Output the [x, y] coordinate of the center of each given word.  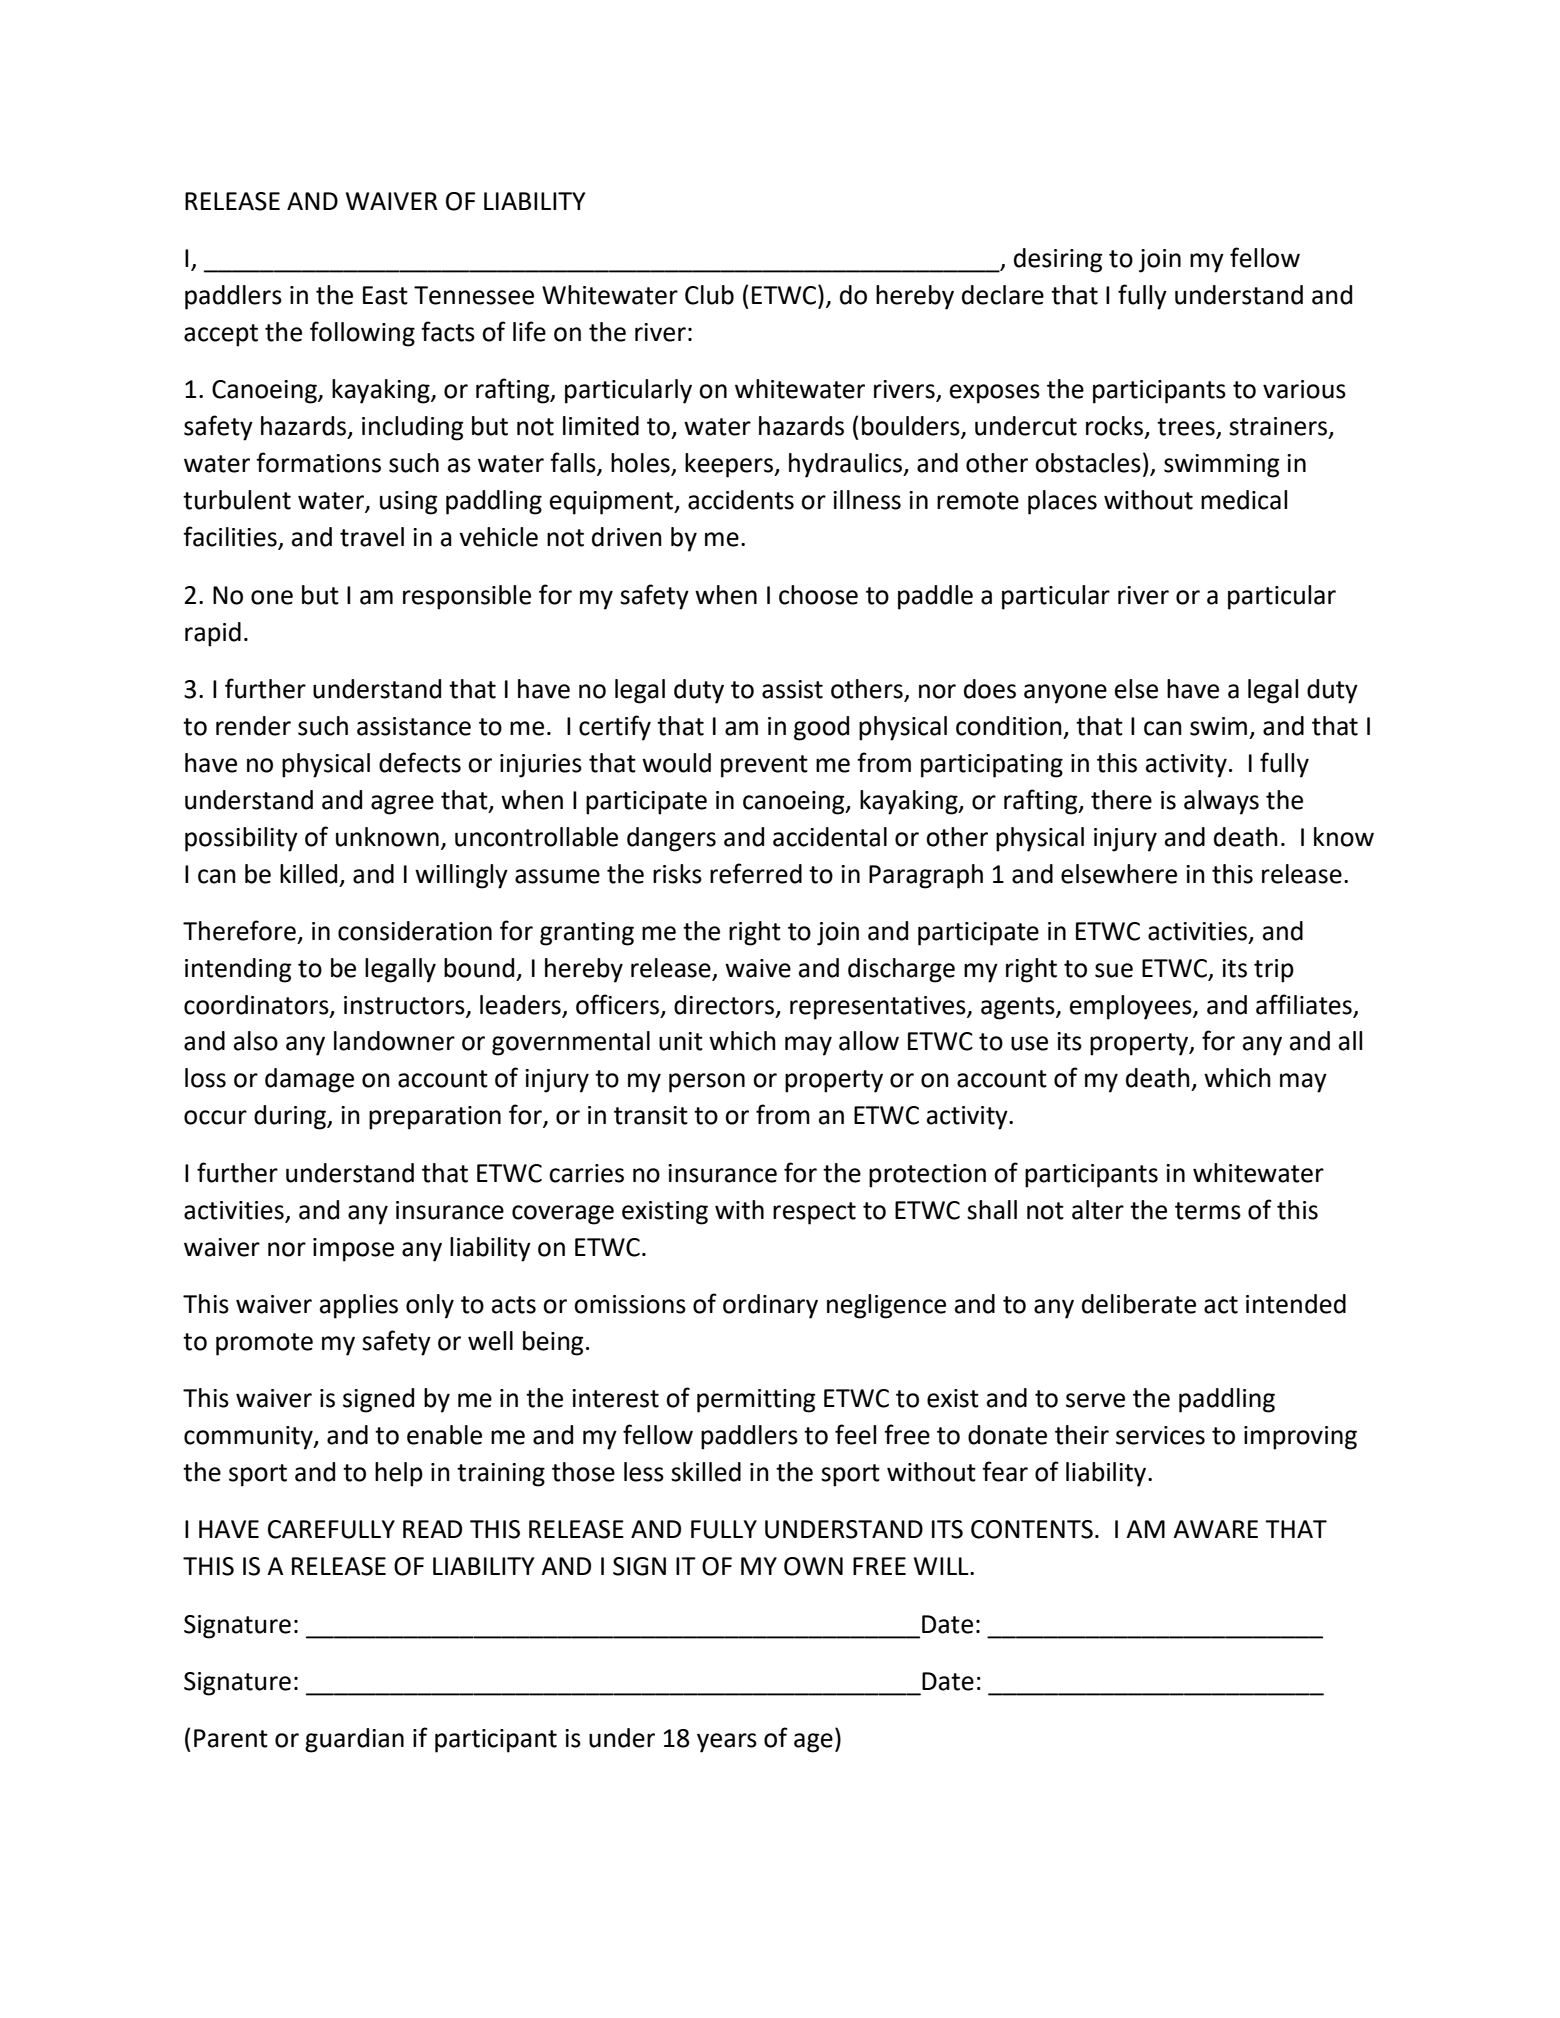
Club [709, 295]
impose [353, 1250]
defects [420, 762]
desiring [1058, 260]
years [727, 1743]
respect [814, 1213]
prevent [764, 766]
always [1221, 802]
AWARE [1215, 1529]
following [362, 334]
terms [1208, 1211]
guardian [354, 1740]
